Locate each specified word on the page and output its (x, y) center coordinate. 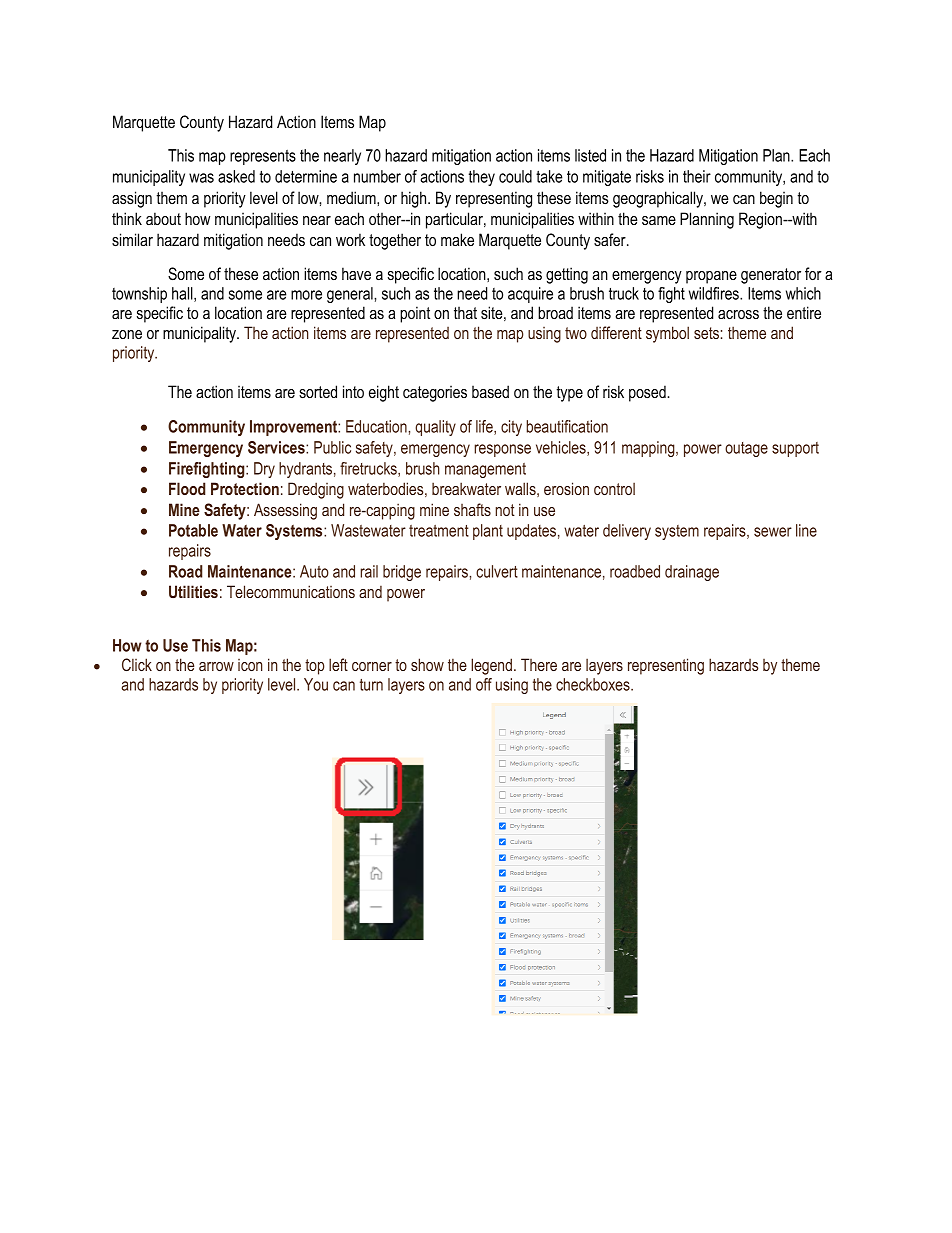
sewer (773, 532)
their (697, 176)
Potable (193, 530)
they (482, 178)
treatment (439, 531)
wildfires (715, 293)
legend (491, 666)
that (465, 312)
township (139, 295)
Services (277, 447)
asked (236, 176)
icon (250, 665)
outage (746, 449)
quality (435, 428)
